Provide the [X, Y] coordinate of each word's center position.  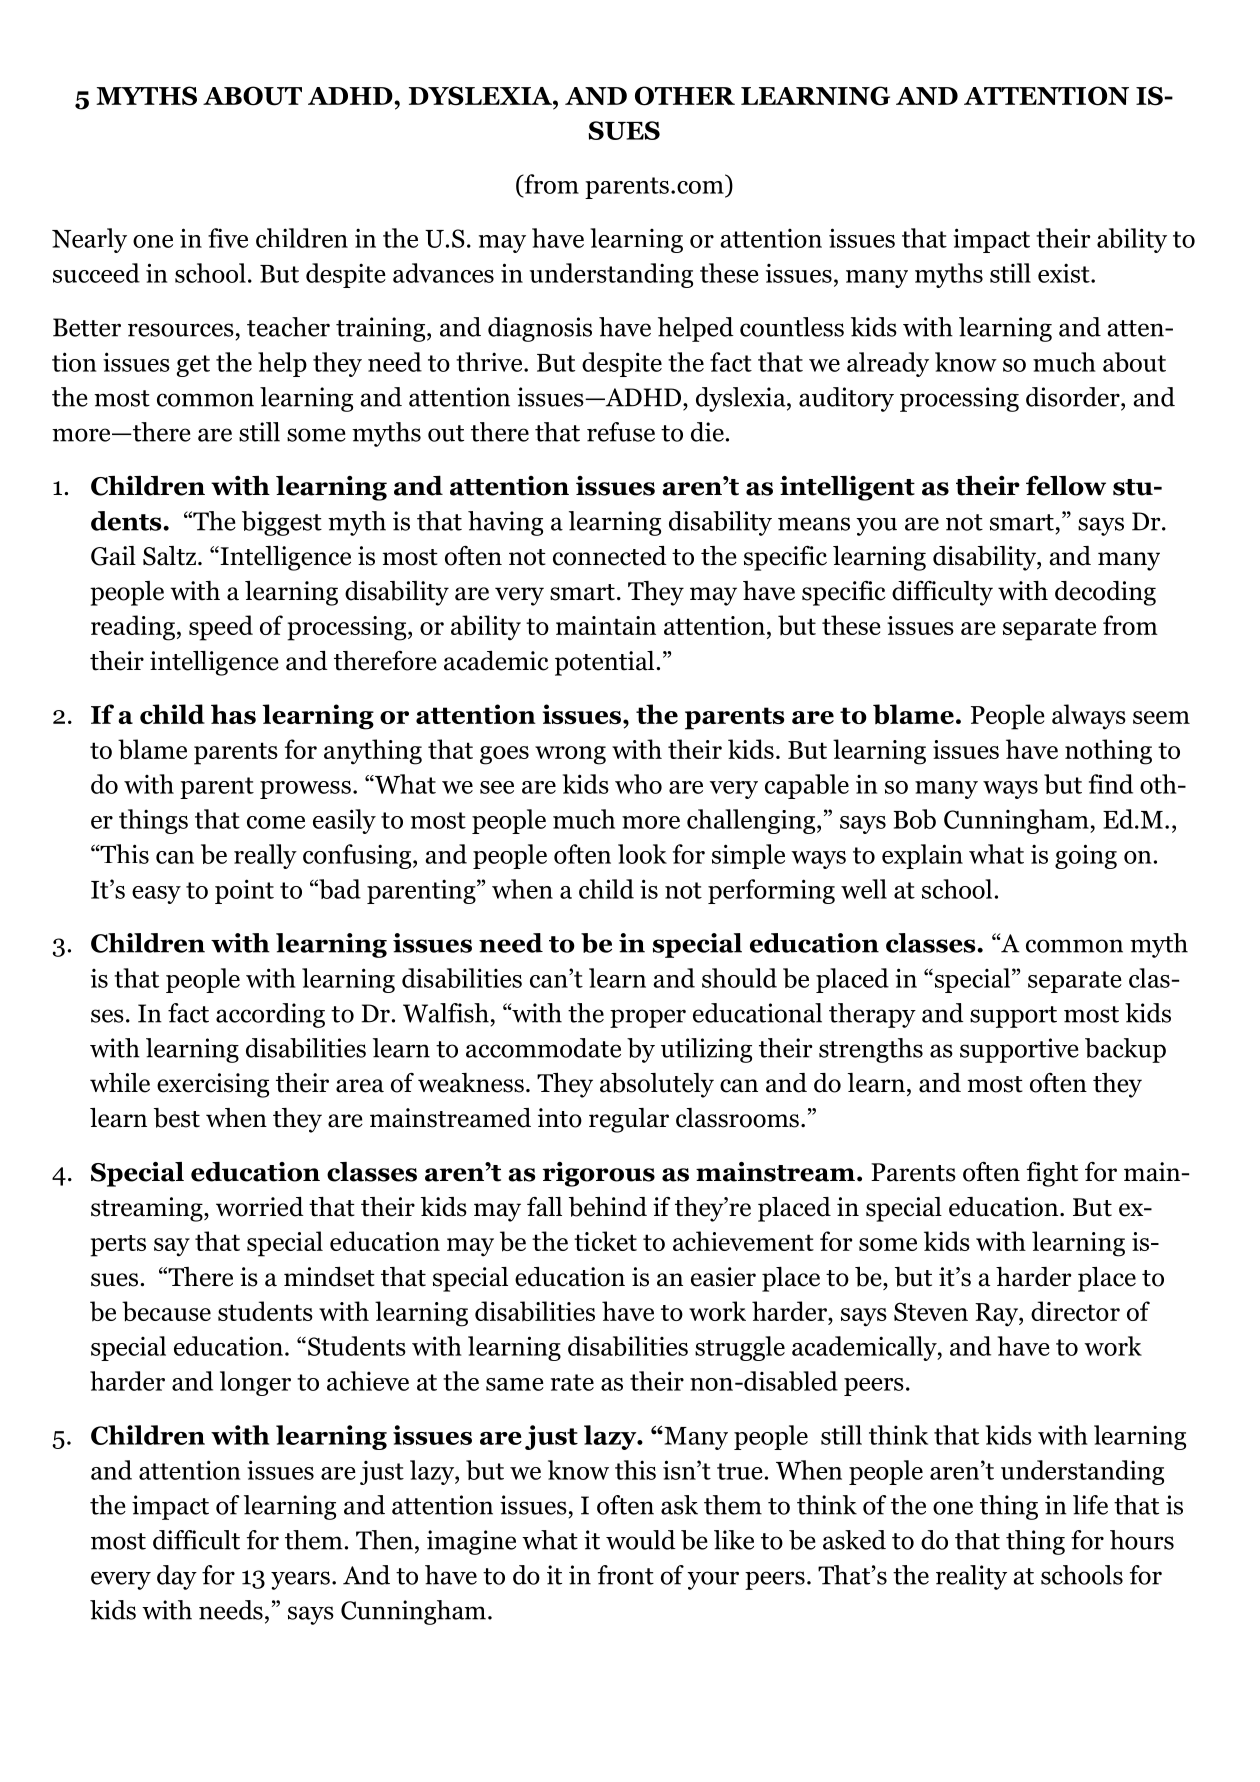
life [1090, 1505]
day [177, 1577]
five [228, 238]
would [641, 1540]
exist [1065, 273]
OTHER [685, 96]
